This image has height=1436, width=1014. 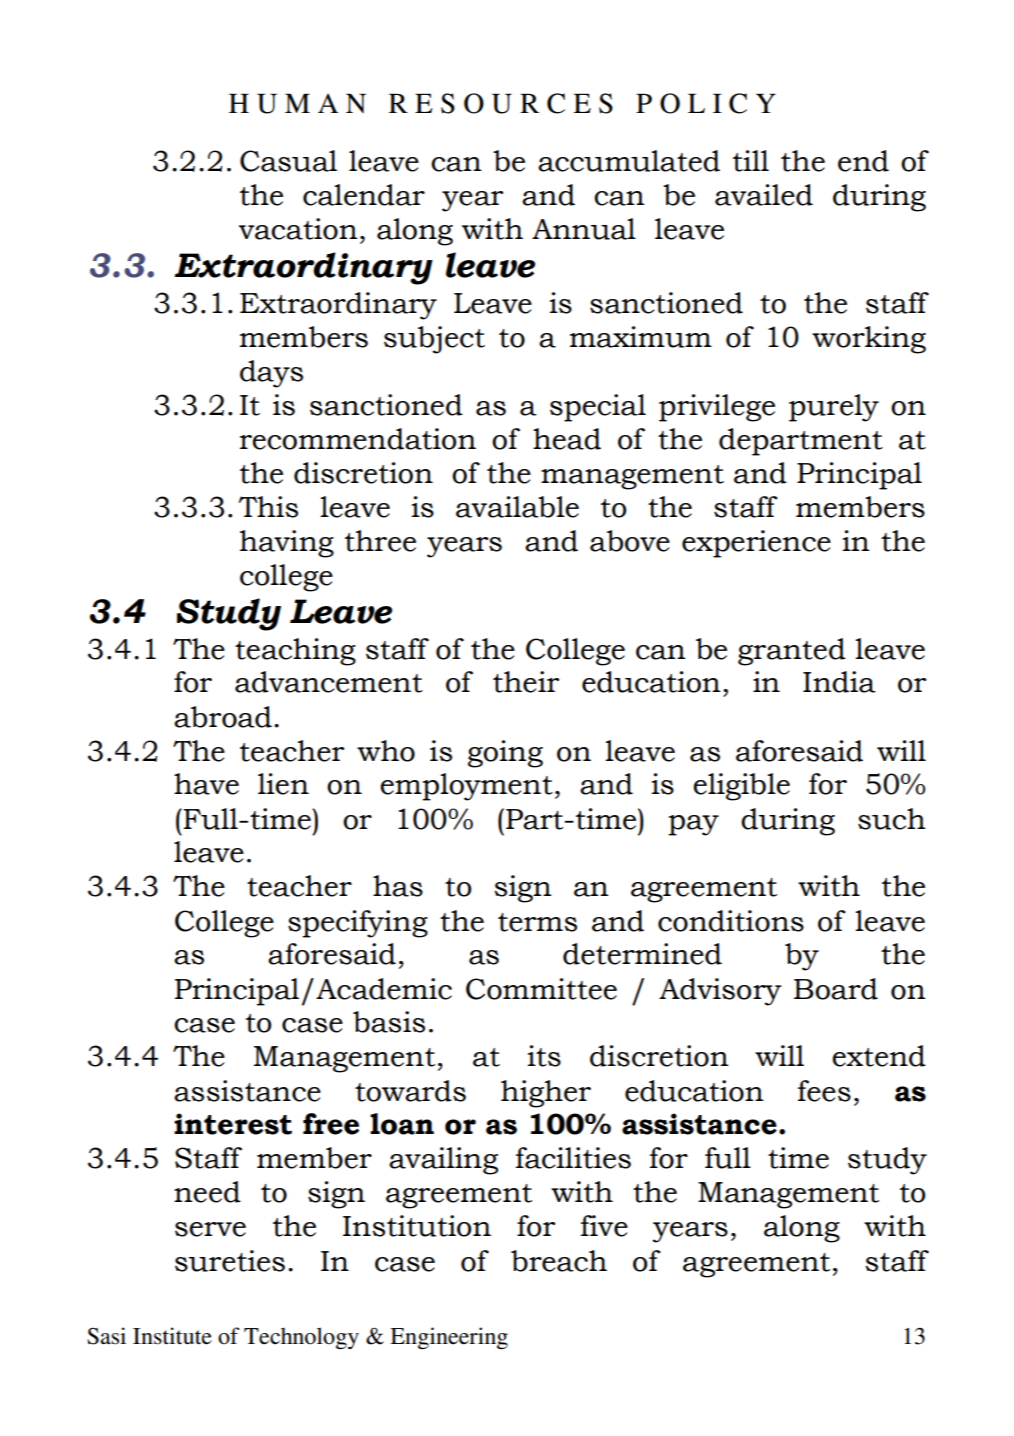 What do you see at coordinates (537, 922) in the image?
I see `terms` at bounding box center [537, 922].
